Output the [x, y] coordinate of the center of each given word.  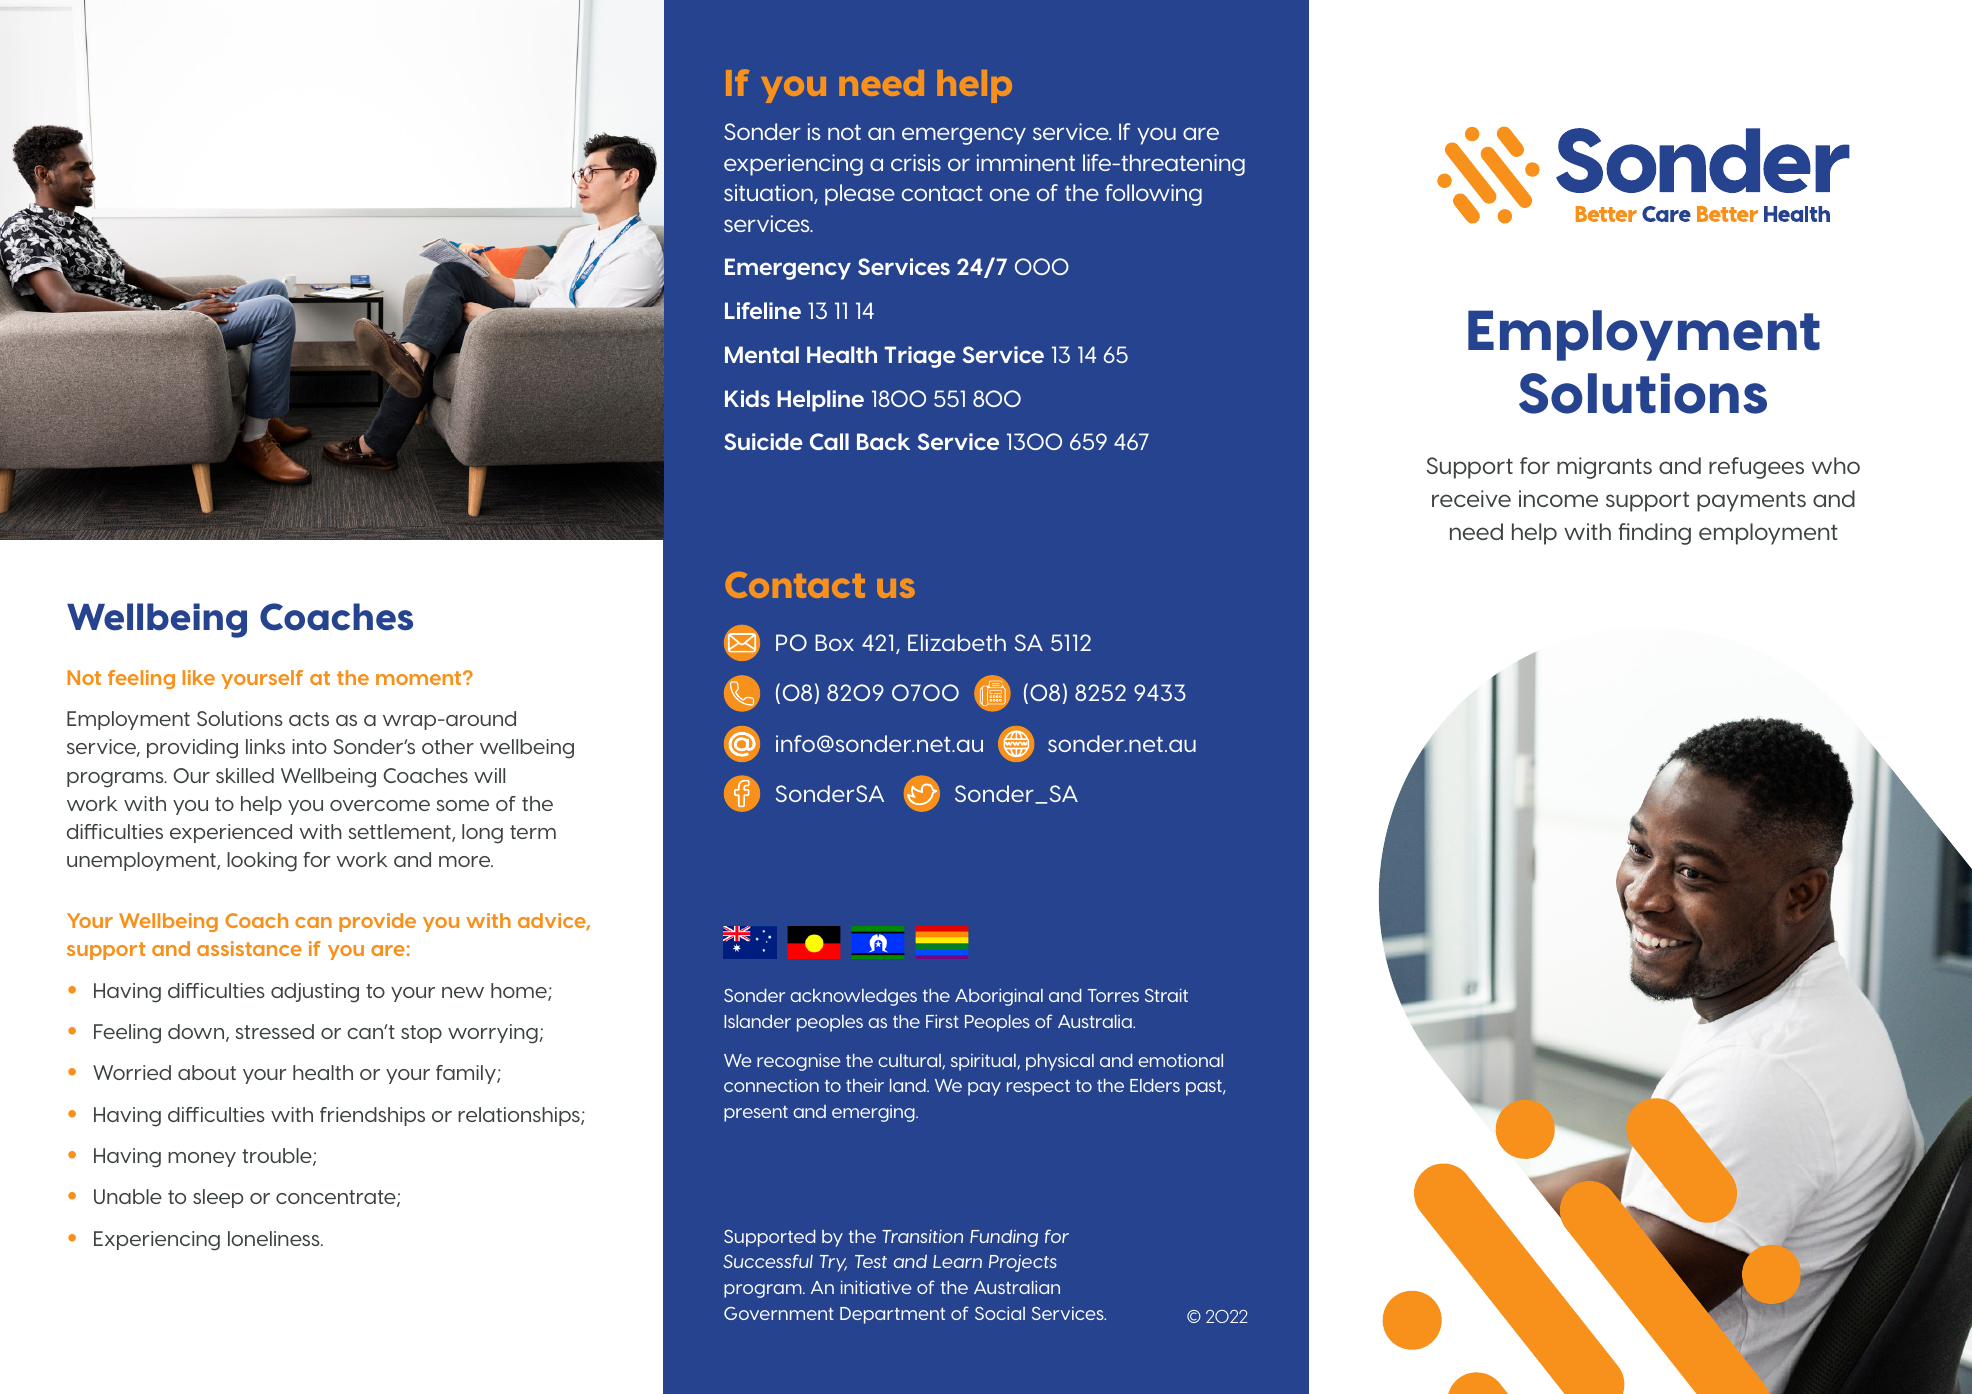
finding [1654, 534]
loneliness [275, 1238]
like [199, 677]
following [1153, 195]
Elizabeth [957, 642]
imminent [1026, 162]
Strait [1166, 995]
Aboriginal [999, 997]
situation [769, 194]
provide [377, 922]
